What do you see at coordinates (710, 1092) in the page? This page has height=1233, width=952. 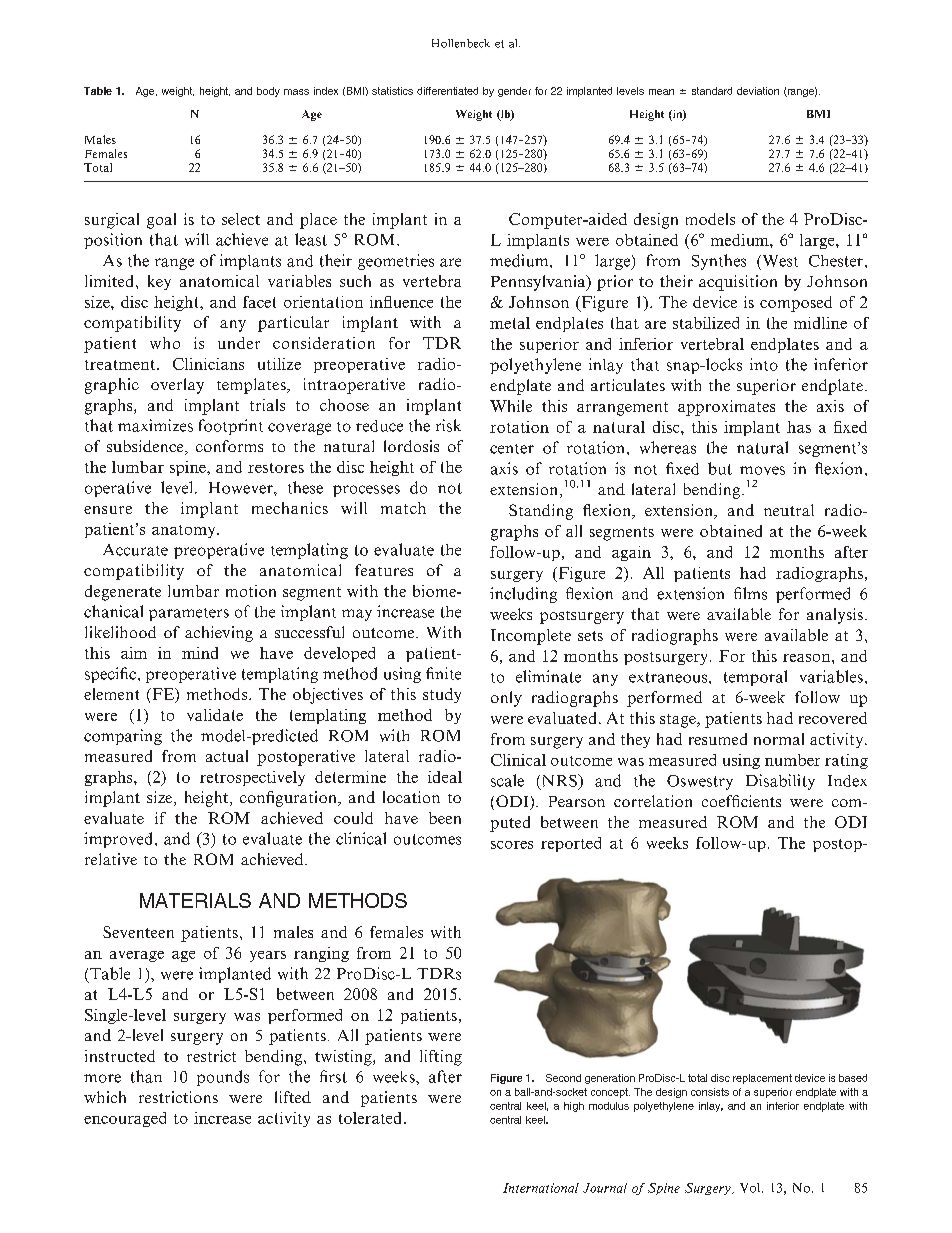 I see `consists` at bounding box center [710, 1092].
